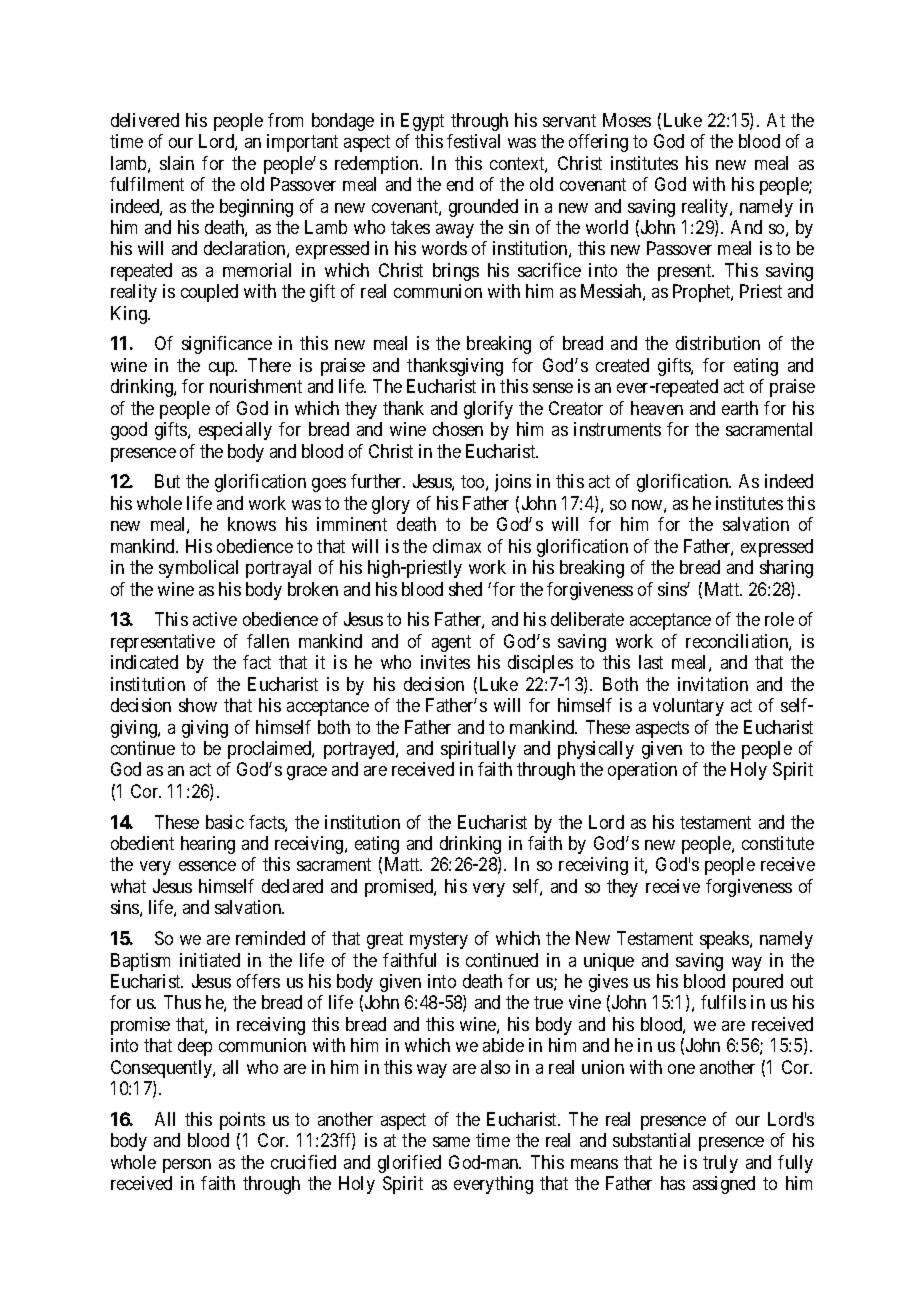 This image has height=1308, width=924. Describe the element at coordinates (177, 163) in the image. I see `slain` at that location.
